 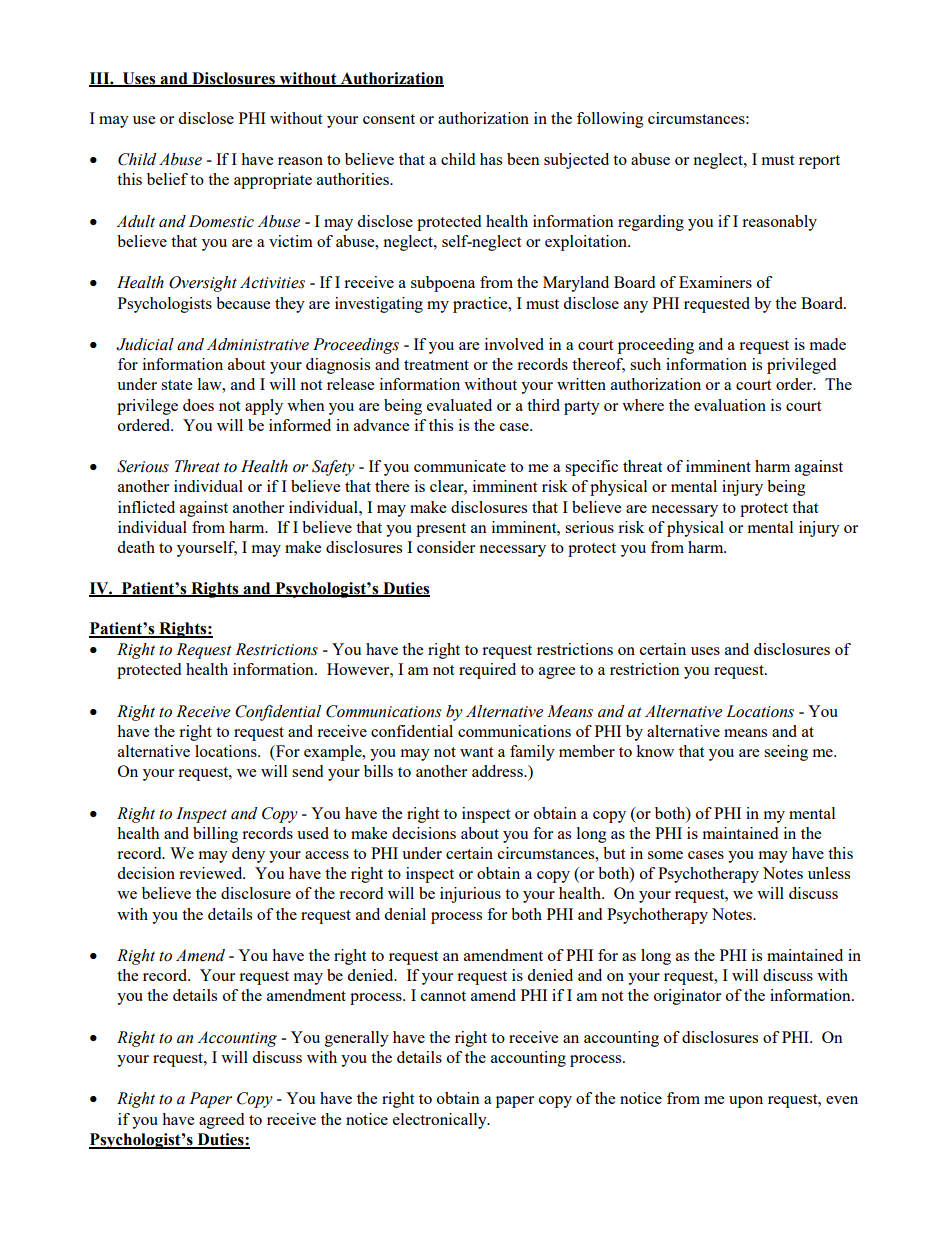 What do you see at coordinates (819, 162) in the document?
I see `report` at bounding box center [819, 162].
